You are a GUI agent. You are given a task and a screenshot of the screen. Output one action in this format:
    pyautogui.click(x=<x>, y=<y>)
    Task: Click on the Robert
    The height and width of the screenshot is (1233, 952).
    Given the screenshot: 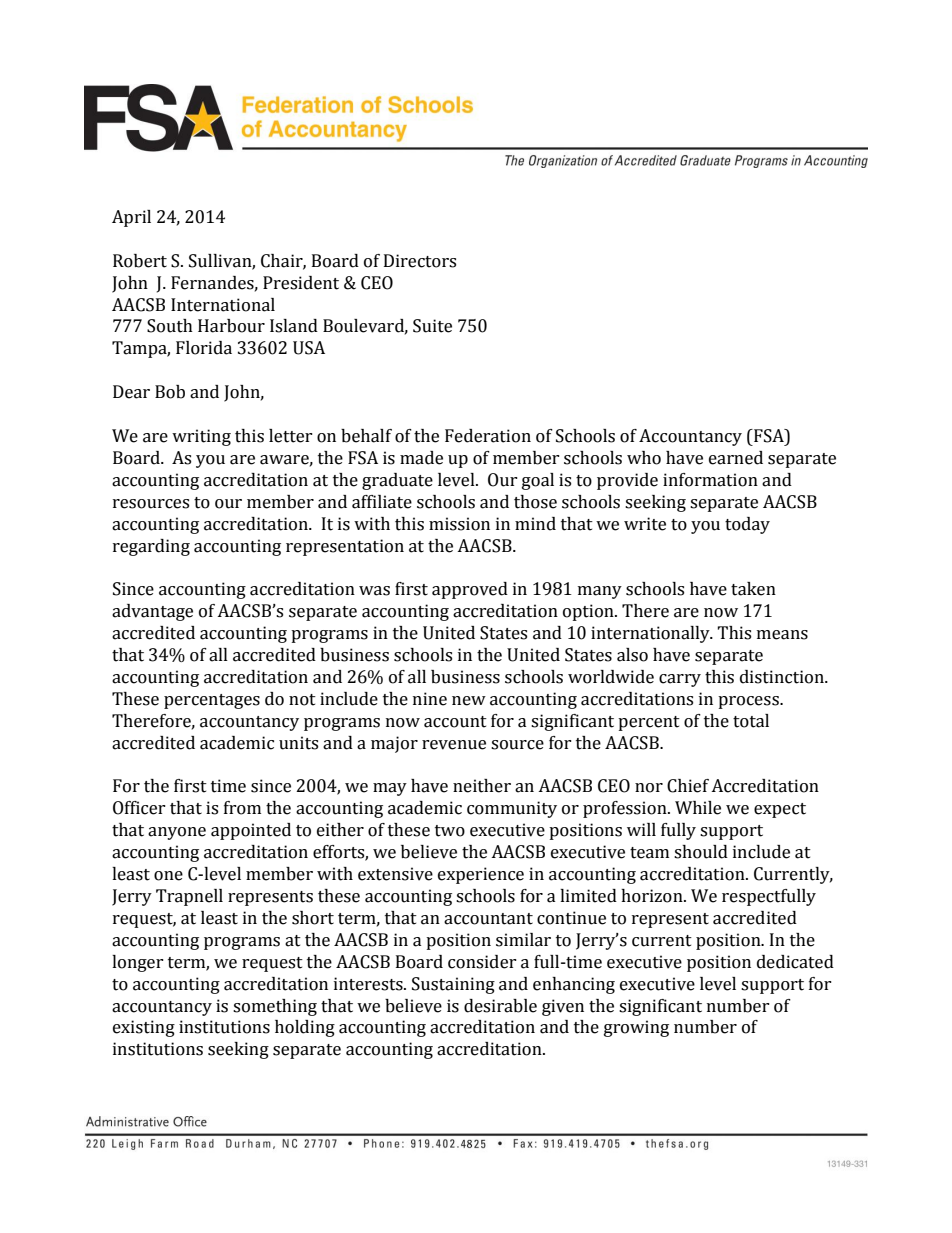 What is the action you would take?
    pyautogui.click(x=140, y=261)
